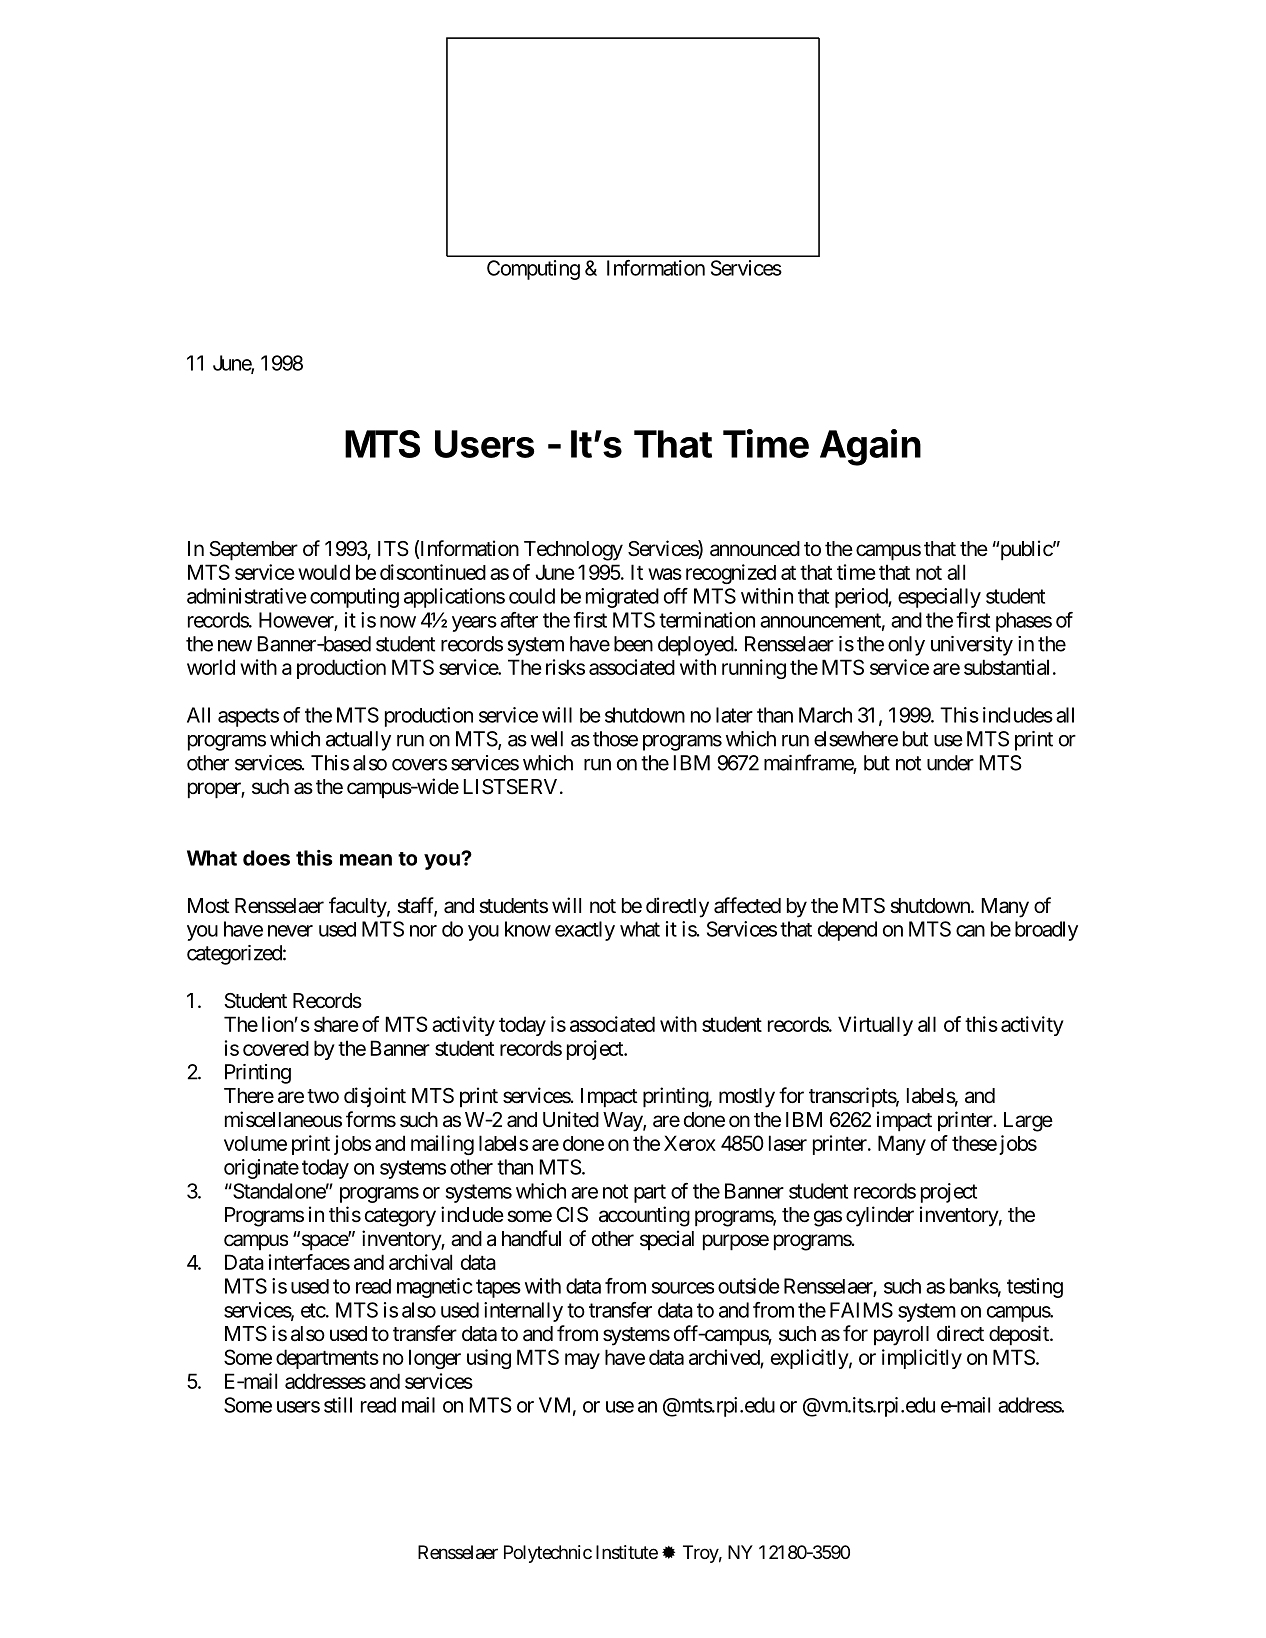 Image resolution: width=1266 pixels, height=1638 pixels. What do you see at coordinates (922, 1359) in the screenshot?
I see `implicitly` at bounding box center [922, 1359].
